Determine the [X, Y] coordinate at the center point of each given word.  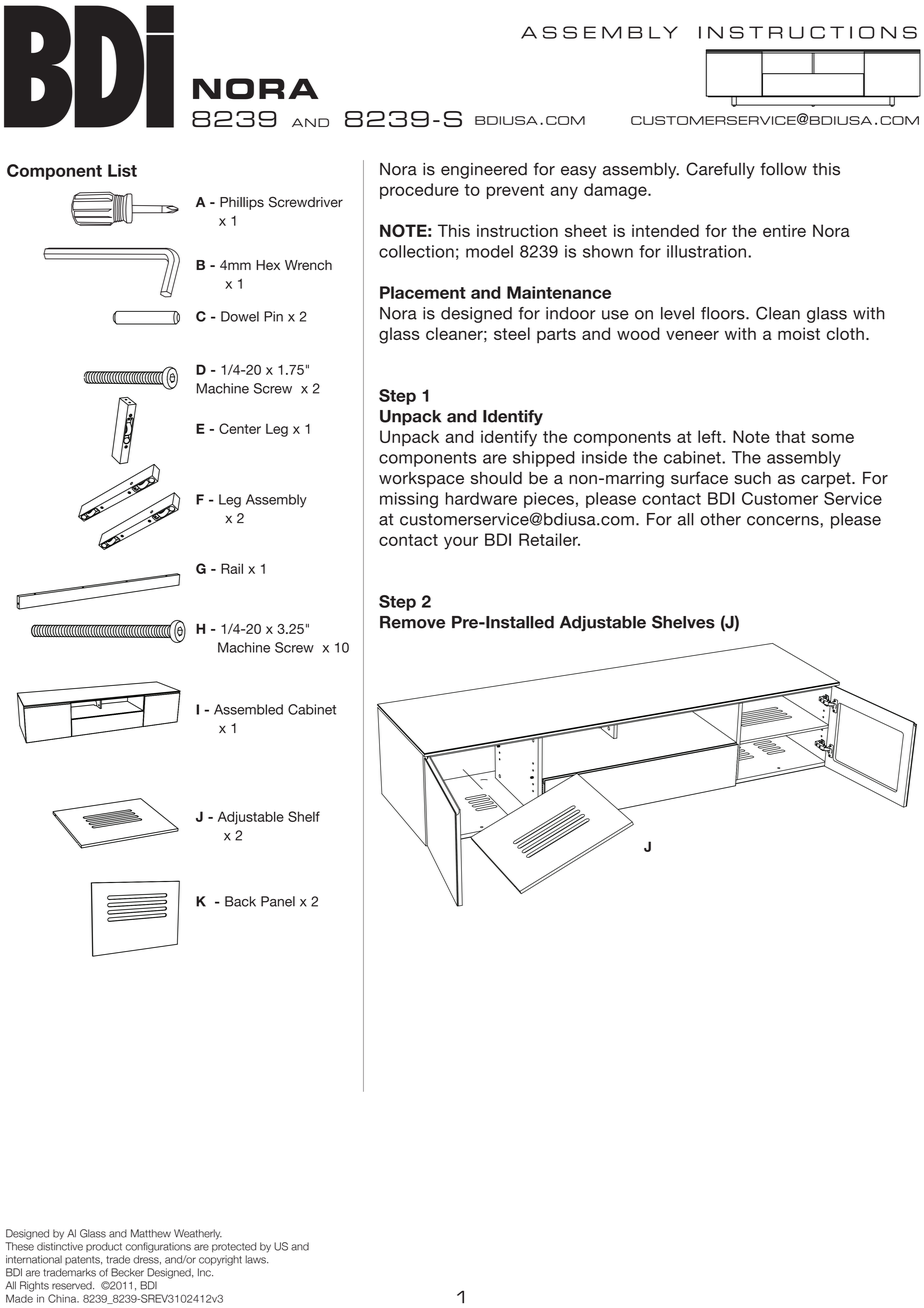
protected [234, 1247]
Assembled [248, 709]
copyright [220, 1260]
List [122, 170]
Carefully [720, 170]
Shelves [683, 622]
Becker [127, 1272]
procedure [419, 191]
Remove [412, 622]
